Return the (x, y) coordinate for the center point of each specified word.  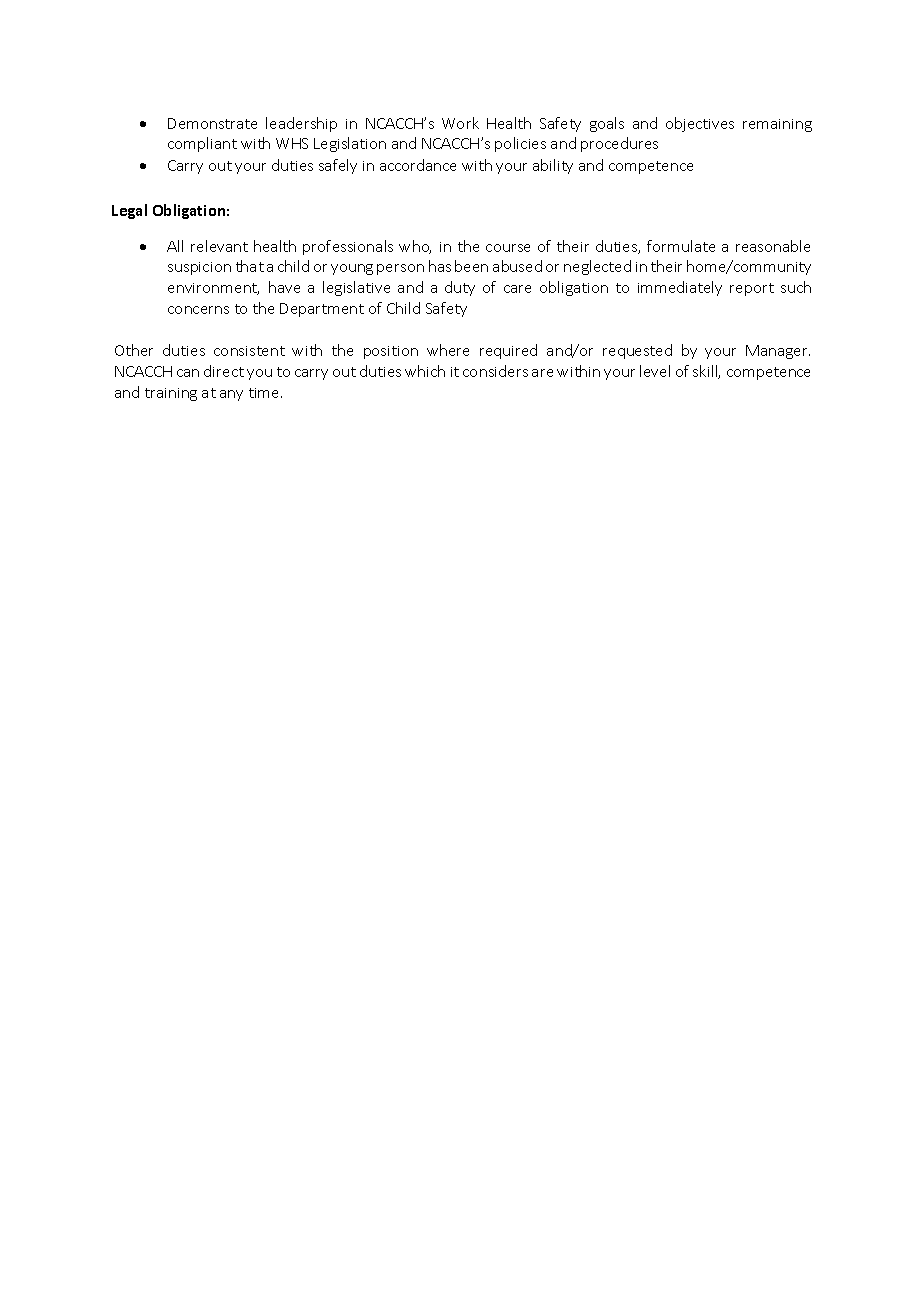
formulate (681, 246)
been (471, 266)
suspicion (199, 268)
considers (495, 371)
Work (460, 123)
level (655, 371)
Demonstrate (212, 123)
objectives (700, 124)
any (231, 395)
